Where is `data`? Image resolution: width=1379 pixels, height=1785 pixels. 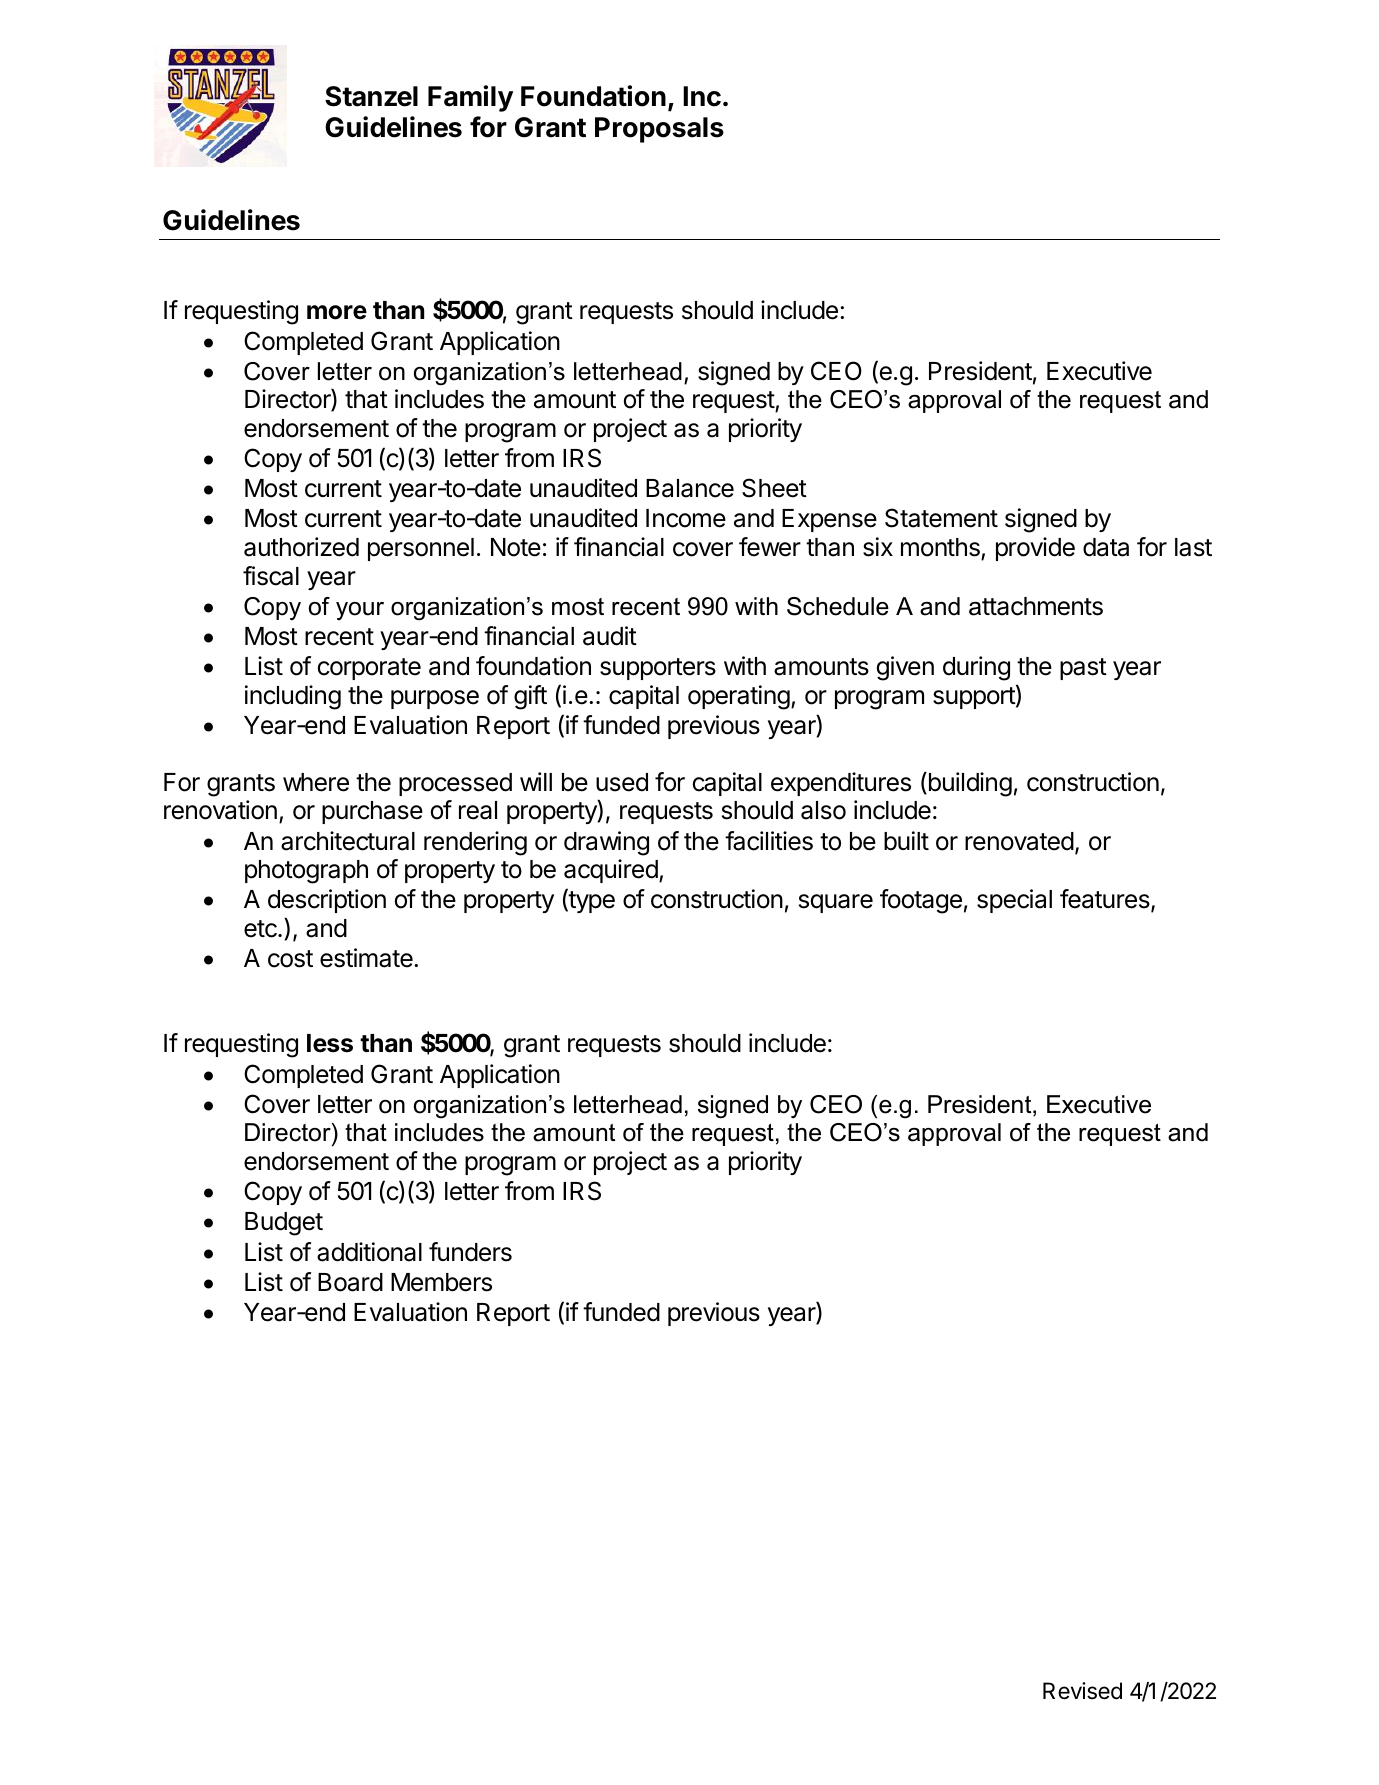 data is located at coordinates (1106, 547).
